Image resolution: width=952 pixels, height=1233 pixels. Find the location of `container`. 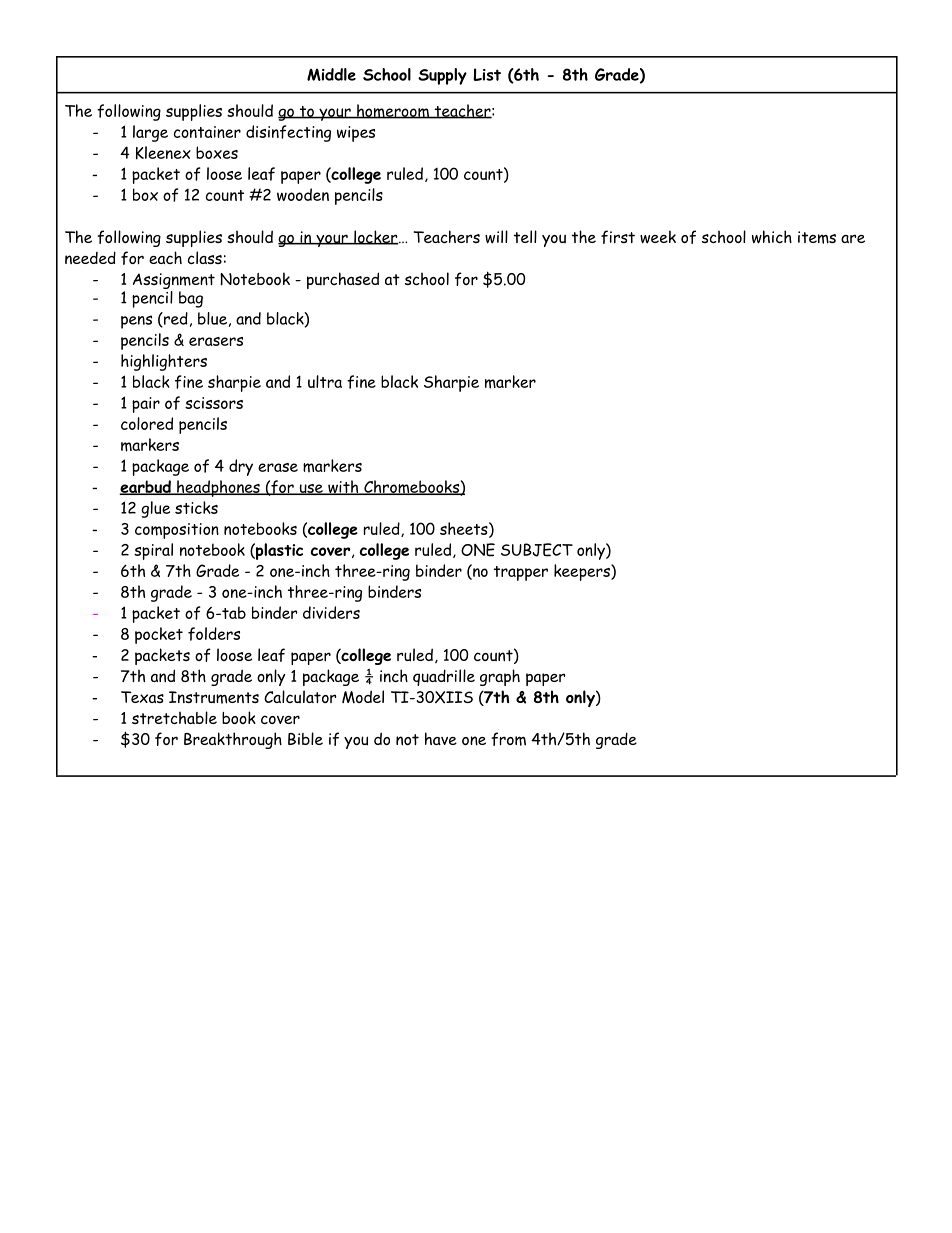

container is located at coordinates (207, 132).
